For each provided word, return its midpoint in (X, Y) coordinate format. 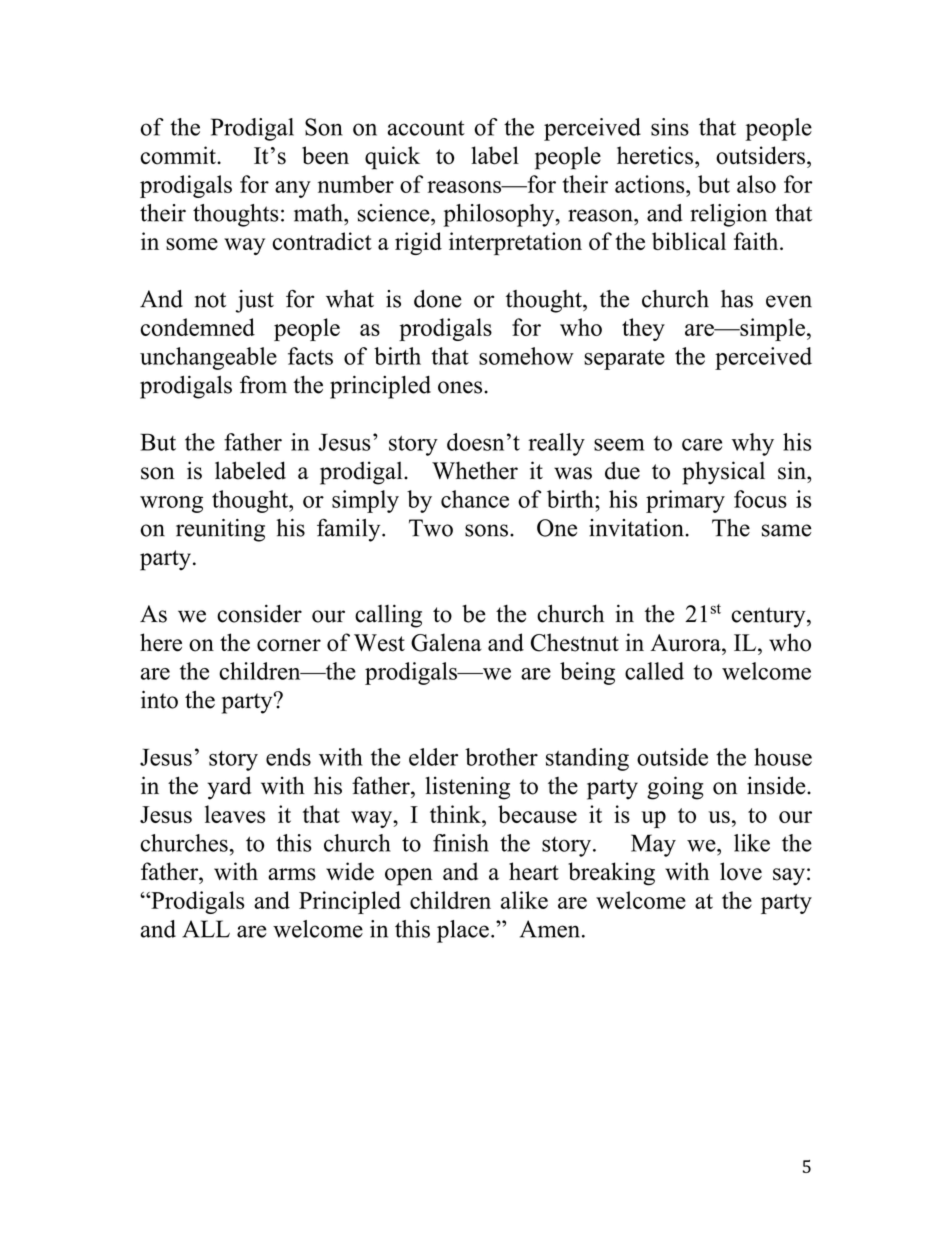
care (702, 445)
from (263, 384)
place (463, 931)
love (741, 871)
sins (670, 127)
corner (289, 645)
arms (292, 874)
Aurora (686, 643)
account (426, 128)
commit (179, 155)
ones (460, 387)
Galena (446, 642)
